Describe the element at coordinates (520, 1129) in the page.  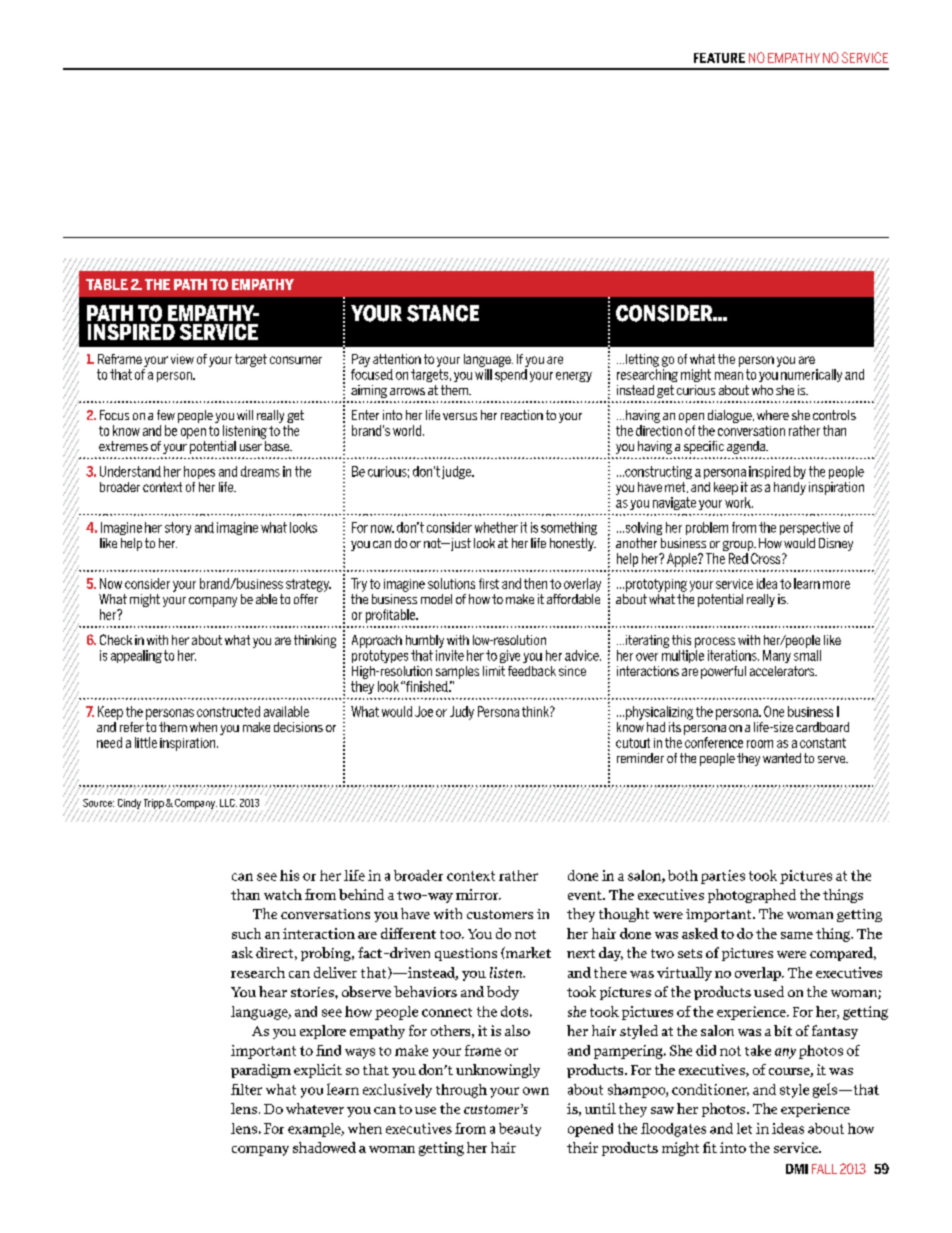
I see `beauty` at that location.
